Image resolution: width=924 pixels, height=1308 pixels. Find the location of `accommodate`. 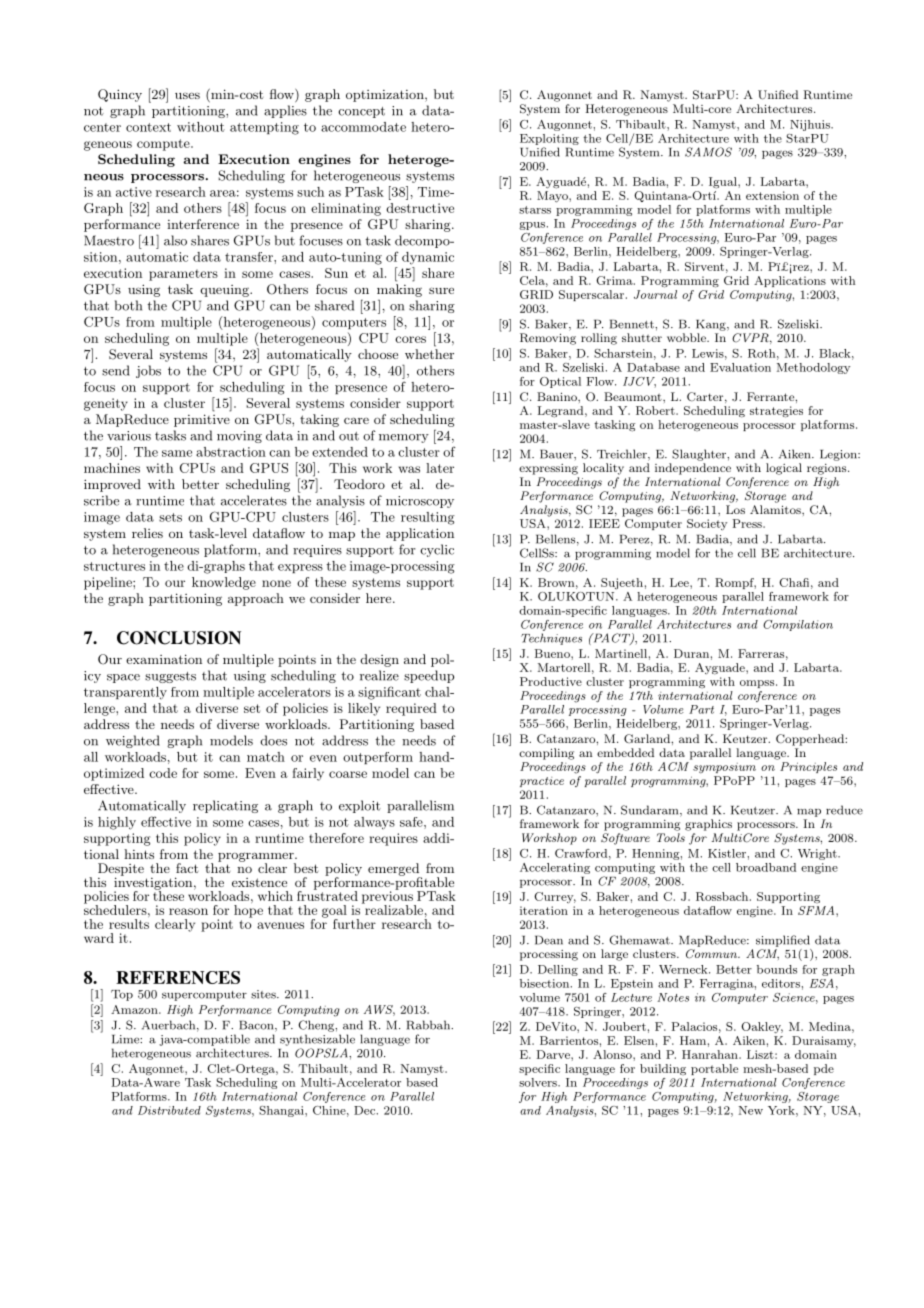

accommodate is located at coordinates (363, 127).
